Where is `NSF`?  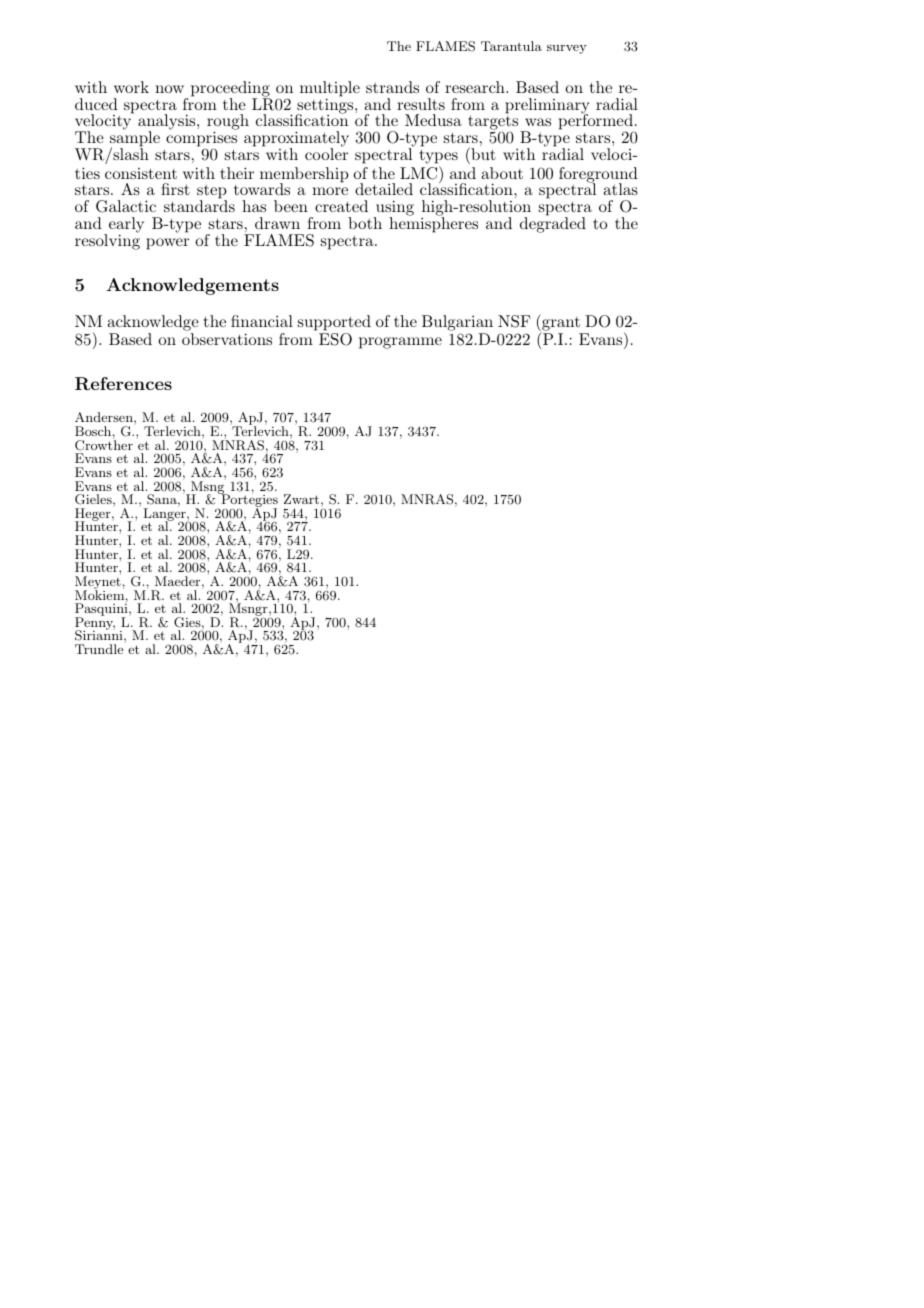 NSF is located at coordinates (514, 321).
